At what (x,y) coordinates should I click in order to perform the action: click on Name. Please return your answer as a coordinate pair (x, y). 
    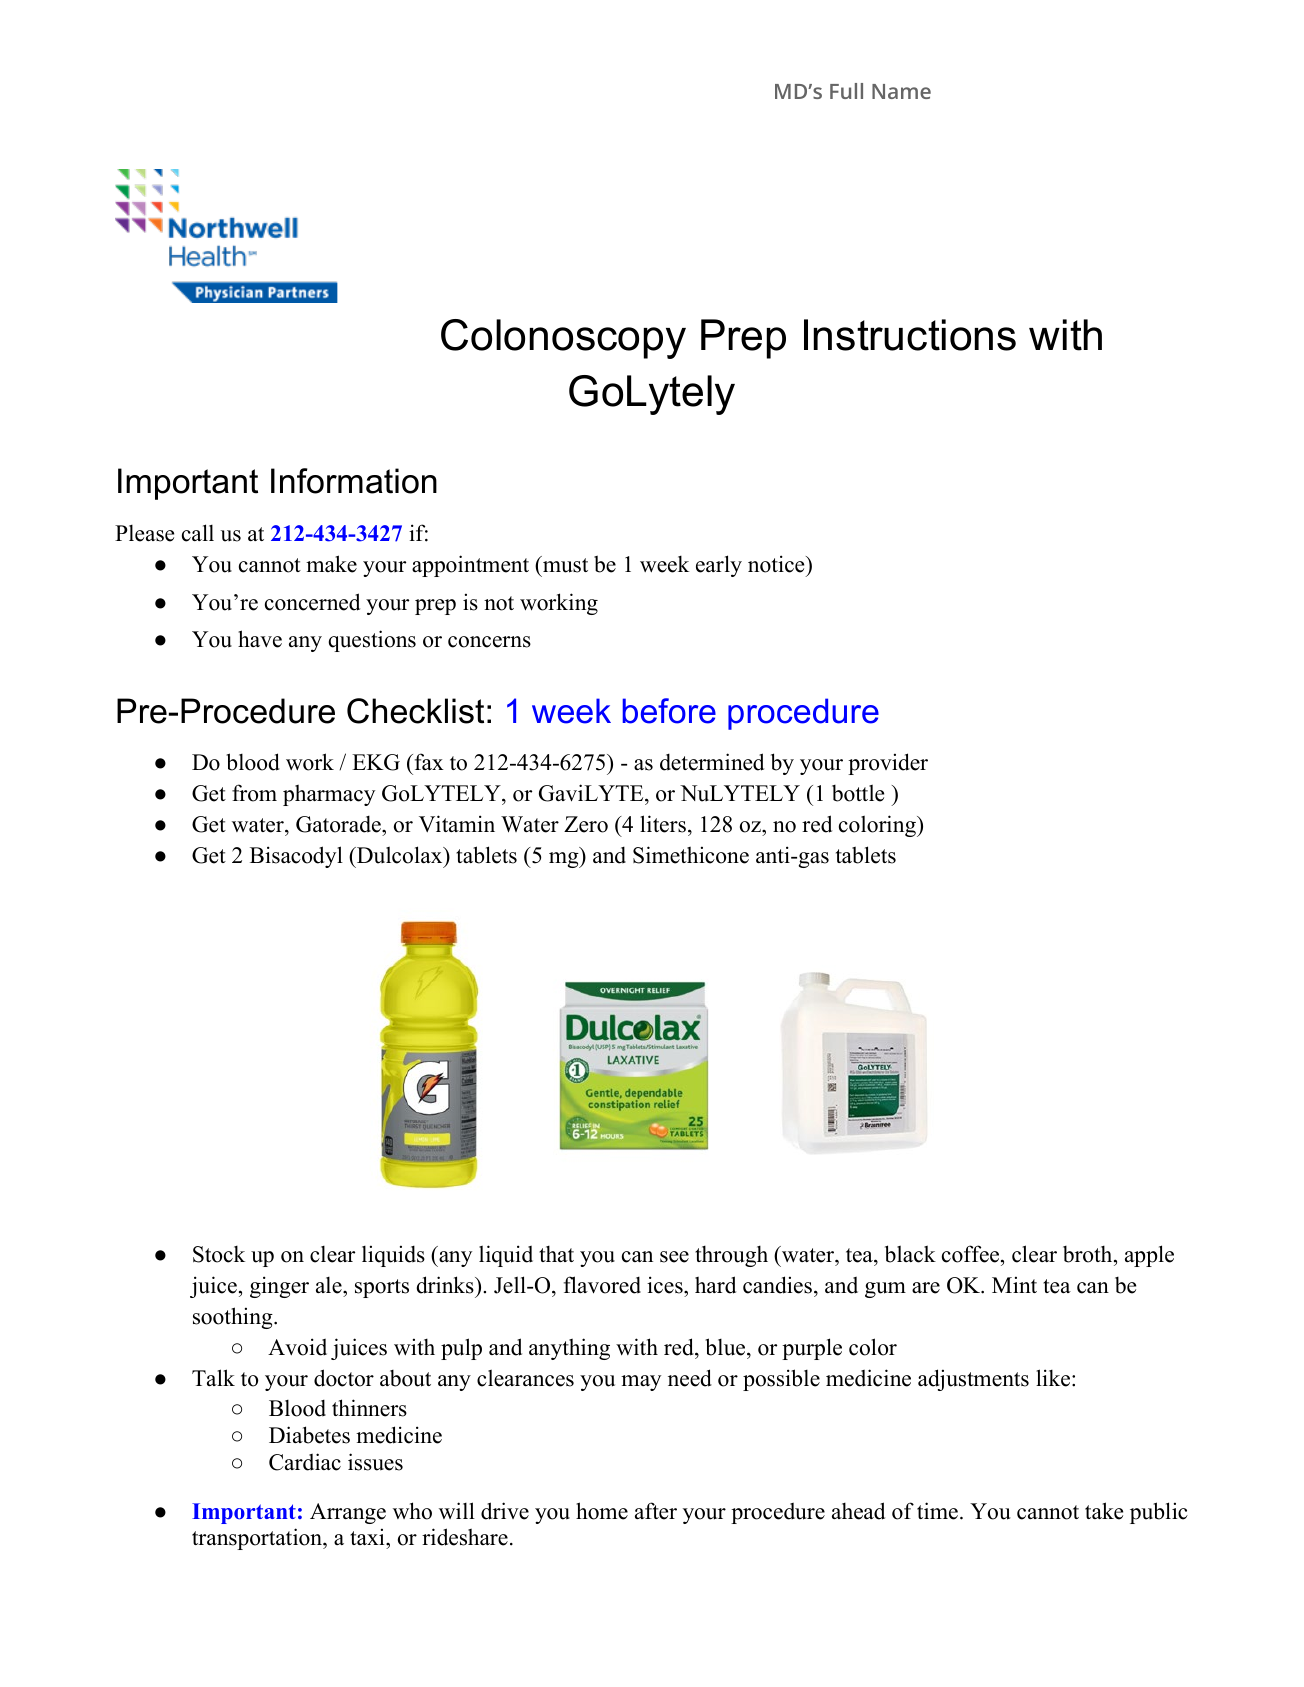
    Looking at the image, I should click on (901, 91).
